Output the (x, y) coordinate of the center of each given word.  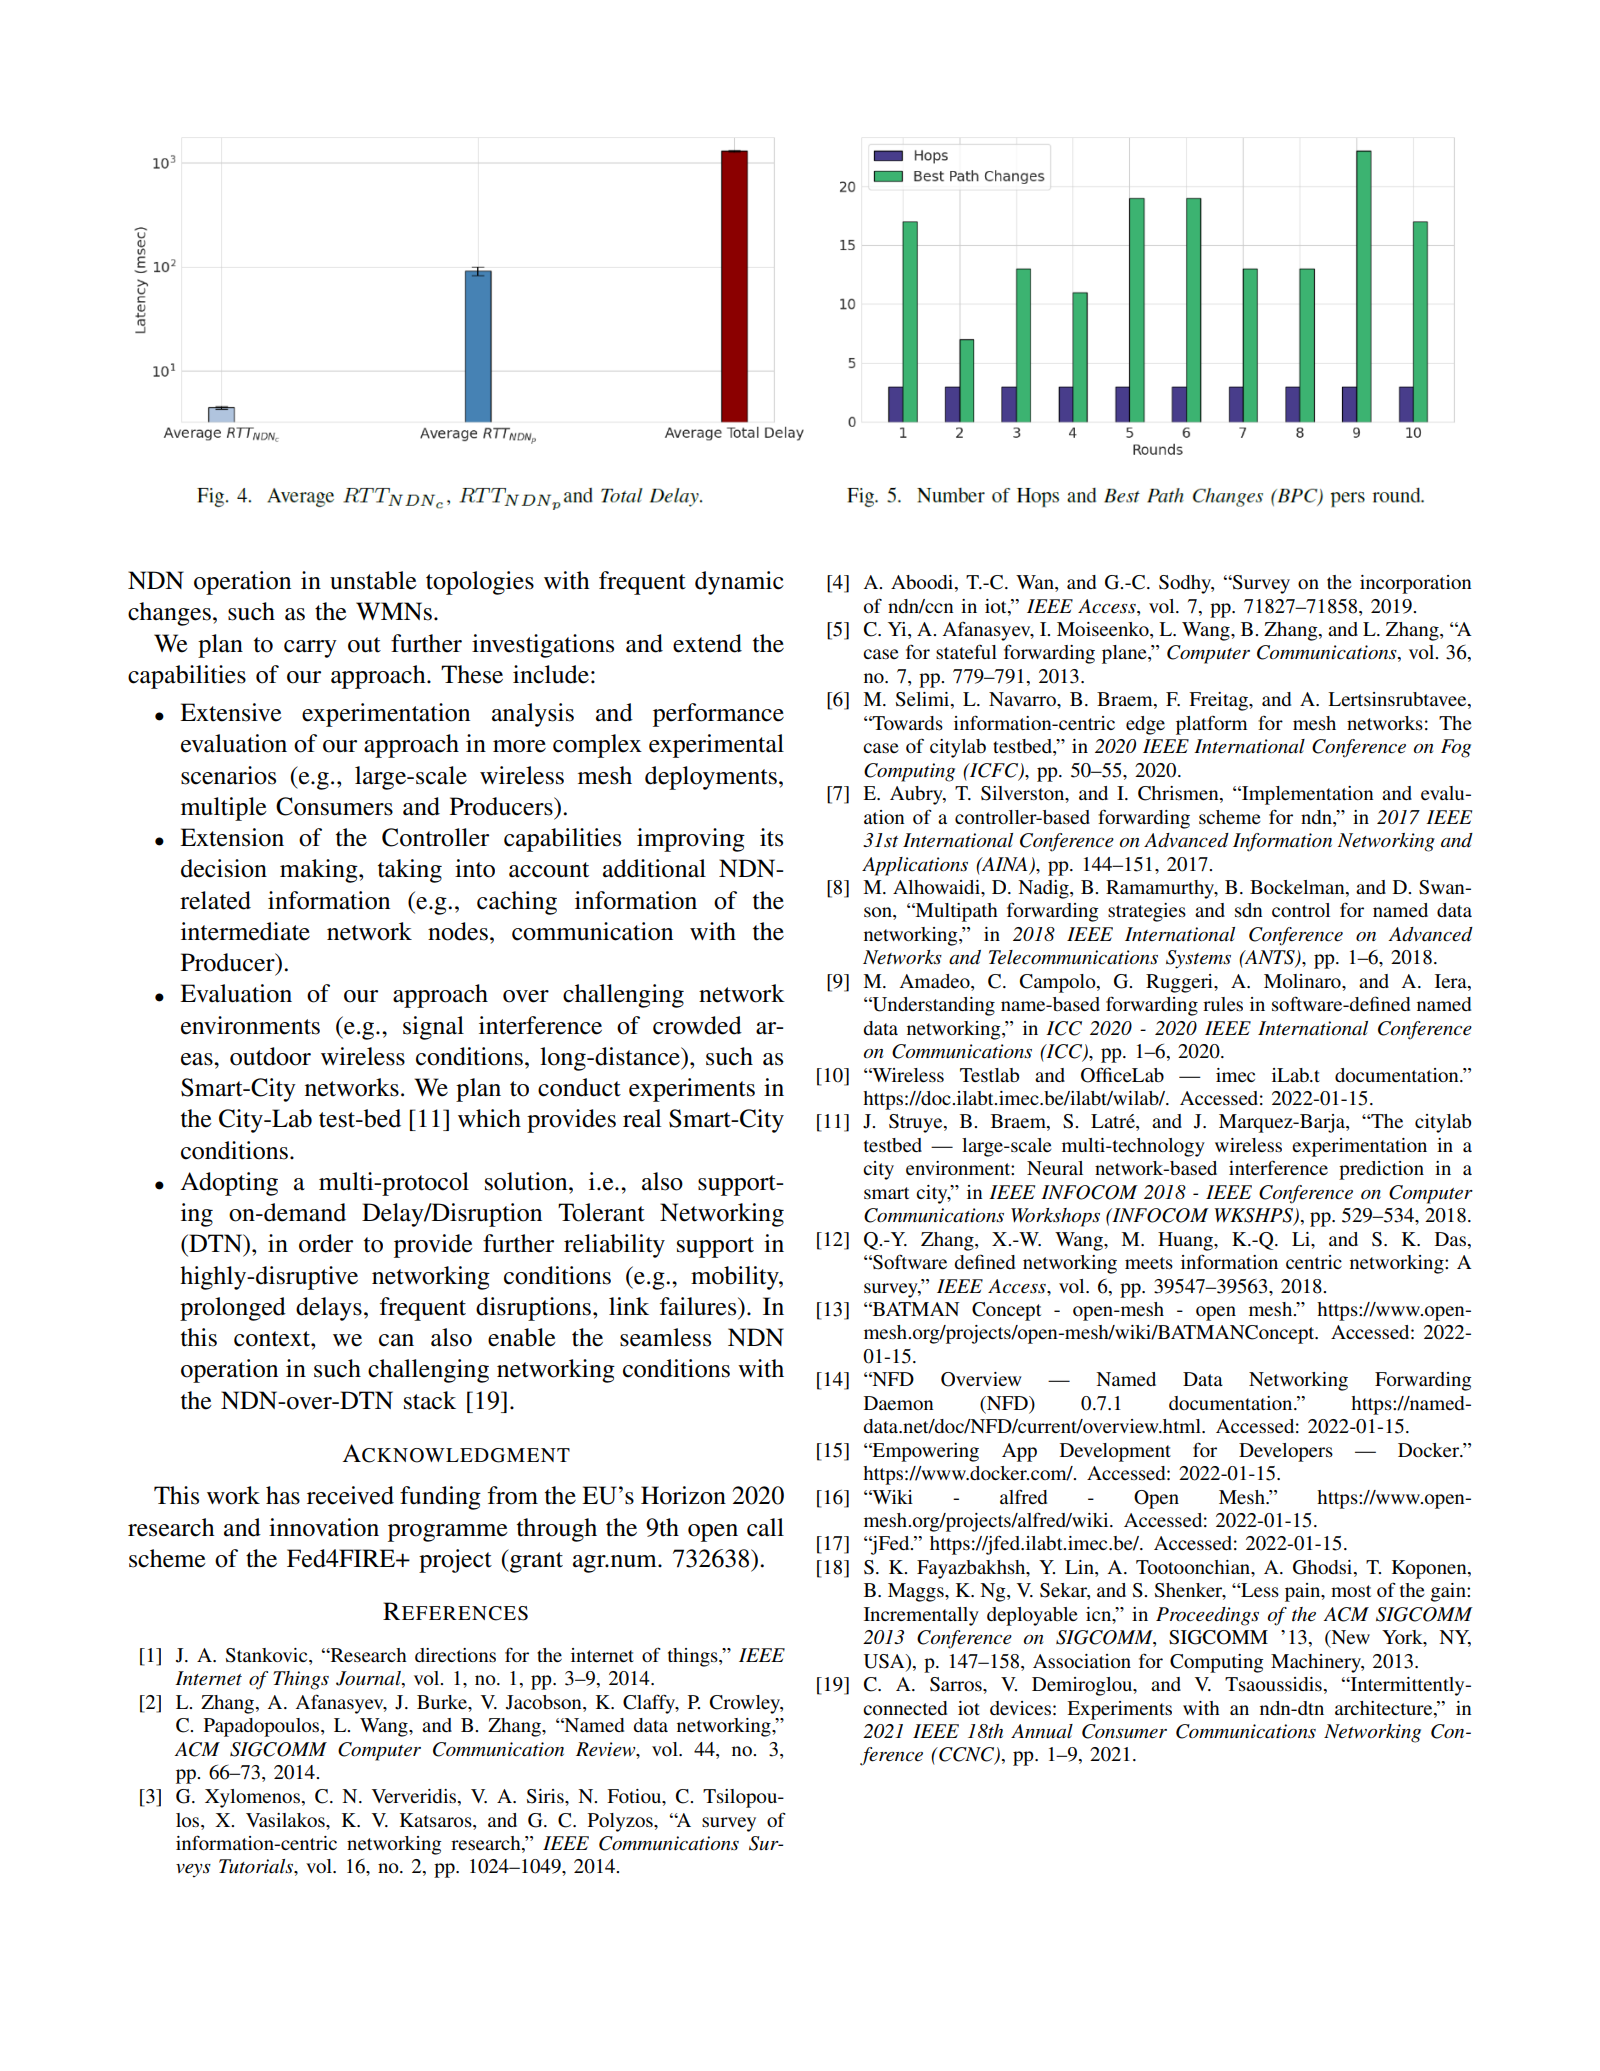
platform (1211, 725)
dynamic (739, 583)
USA (885, 1661)
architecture (1385, 1708)
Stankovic (268, 1656)
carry (310, 649)
